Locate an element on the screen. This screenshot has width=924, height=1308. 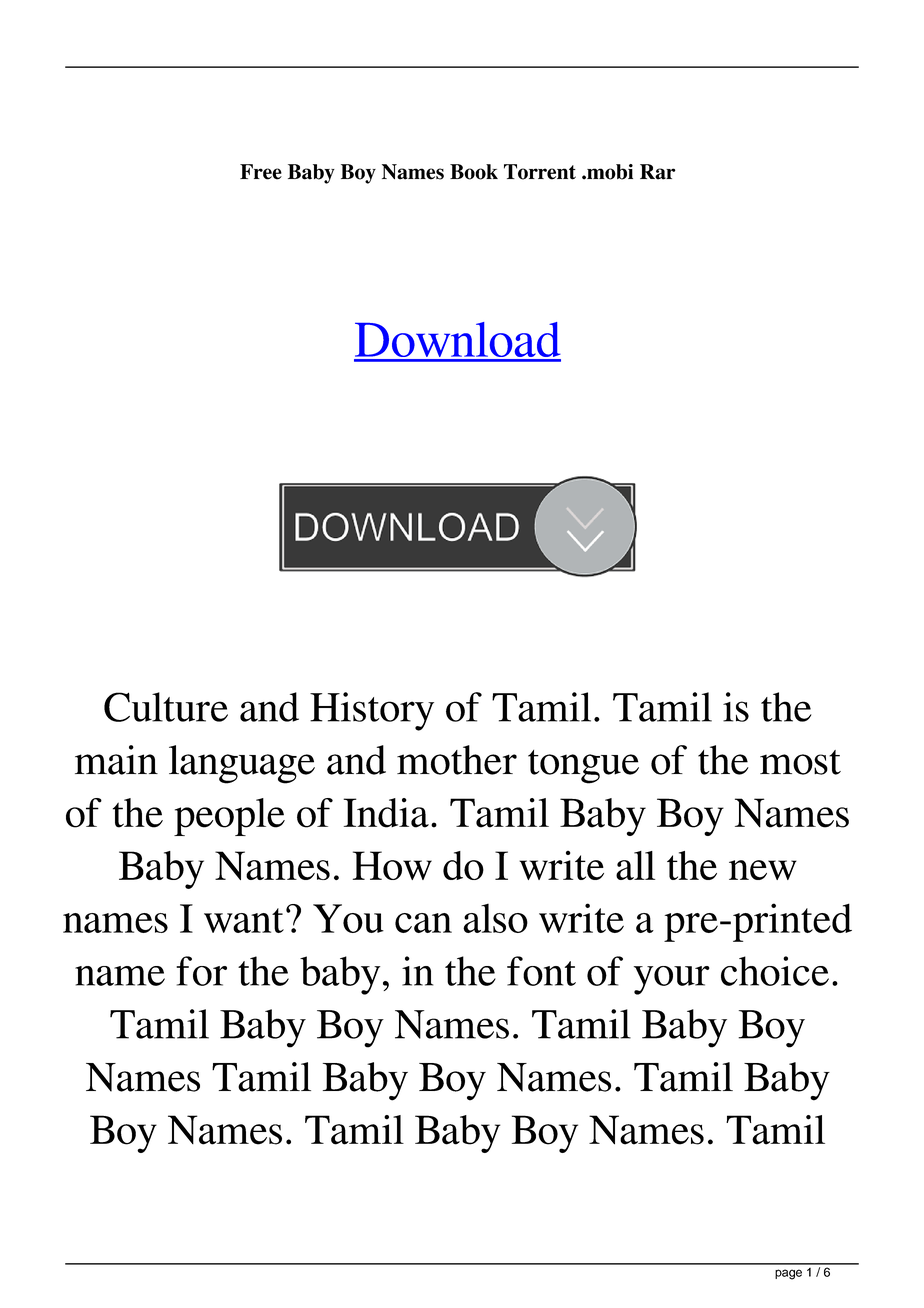
Book is located at coordinates (474, 172).
